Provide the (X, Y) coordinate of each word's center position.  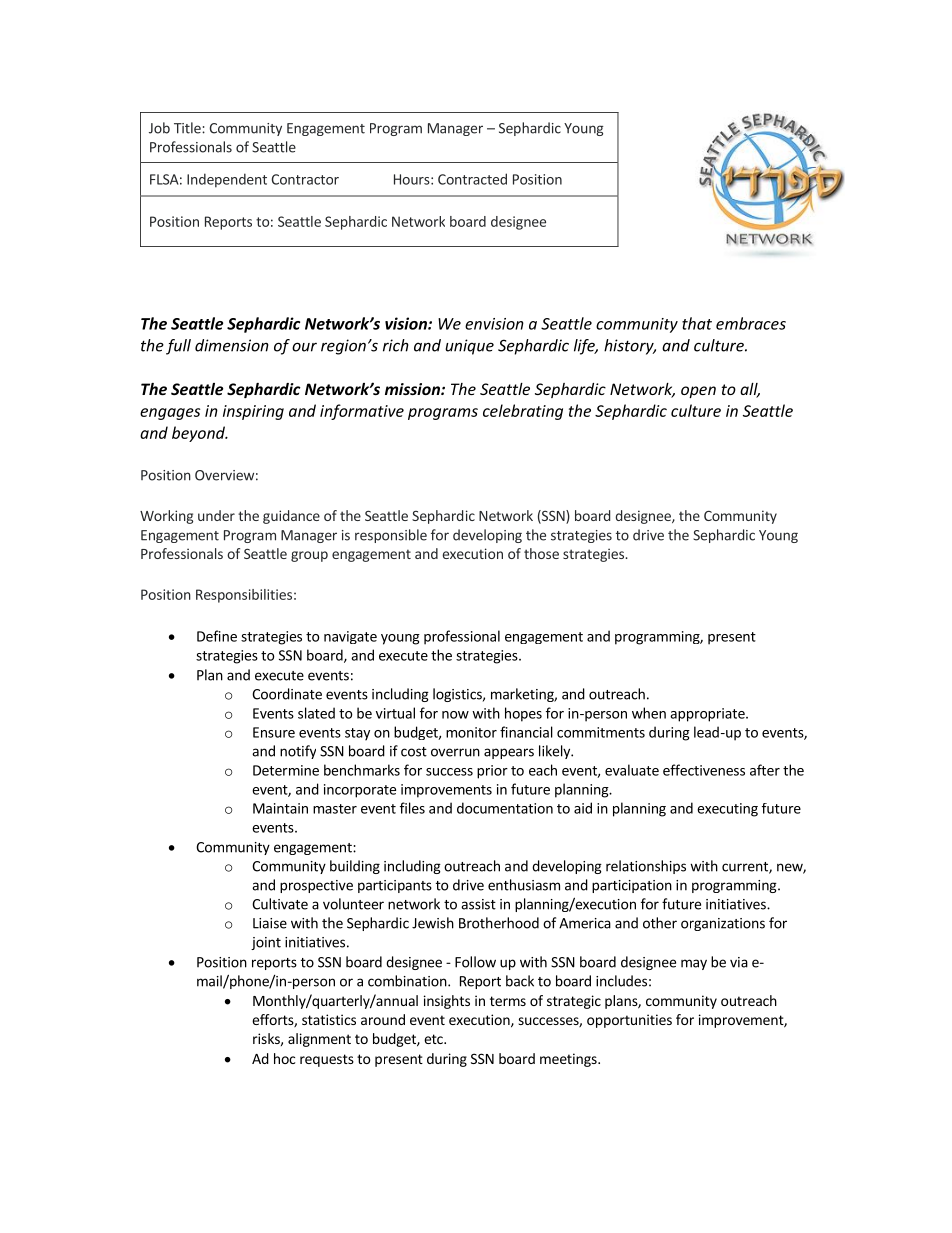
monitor (471, 732)
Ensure (274, 732)
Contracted (472, 179)
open (698, 392)
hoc (284, 1058)
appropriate (708, 715)
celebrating (523, 412)
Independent (227, 180)
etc (434, 1039)
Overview (224, 475)
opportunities (629, 1021)
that (697, 323)
